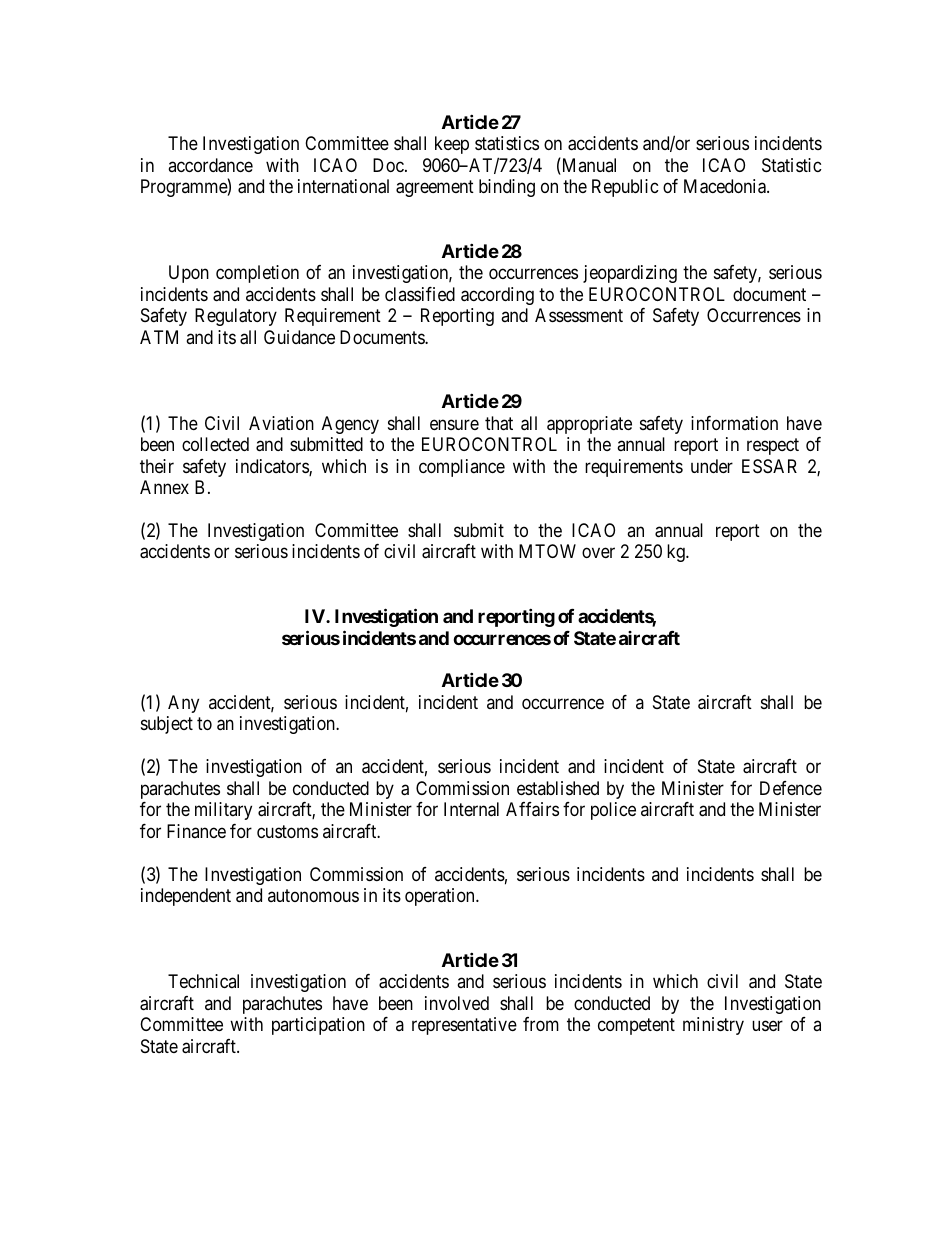  Describe the element at coordinates (210, 165) in the document. I see `accordance` at that location.
